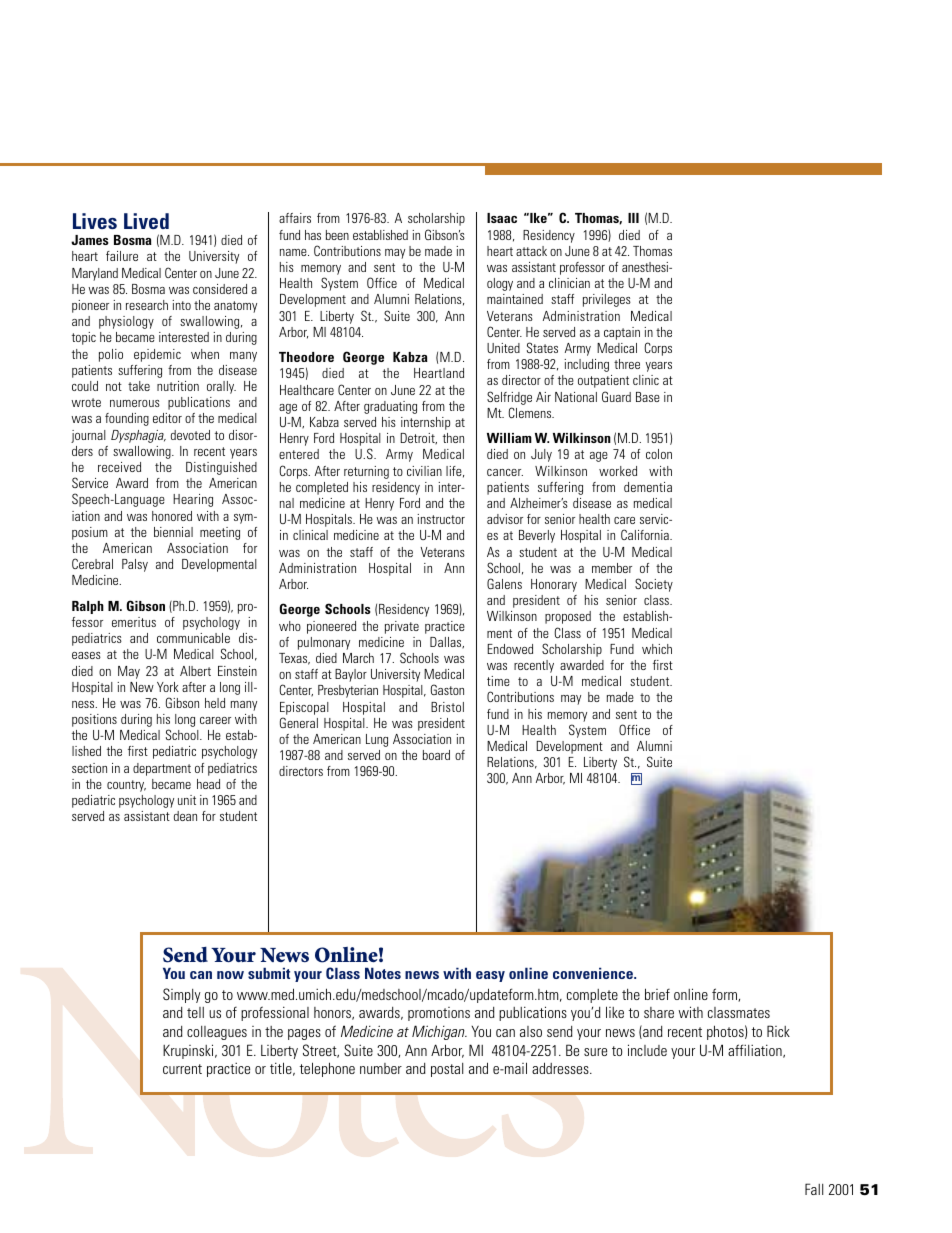 The height and width of the screenshot is (1233, 952). What do you see at coordinates (168, 687) in the screenshot?
I see `York` at bounding box center [168, 687].
